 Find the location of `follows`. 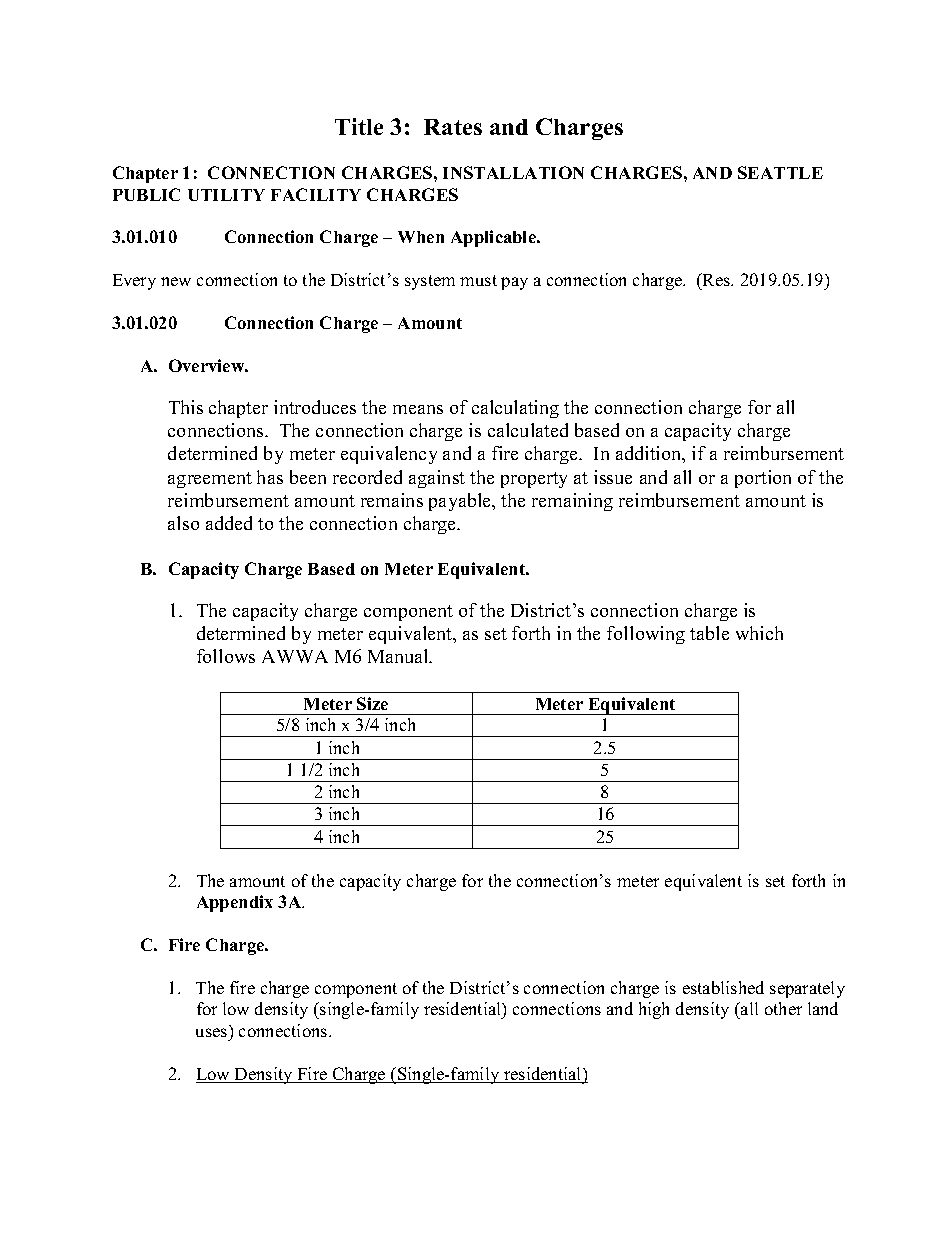

follows is located at coordinates (226, 656).
